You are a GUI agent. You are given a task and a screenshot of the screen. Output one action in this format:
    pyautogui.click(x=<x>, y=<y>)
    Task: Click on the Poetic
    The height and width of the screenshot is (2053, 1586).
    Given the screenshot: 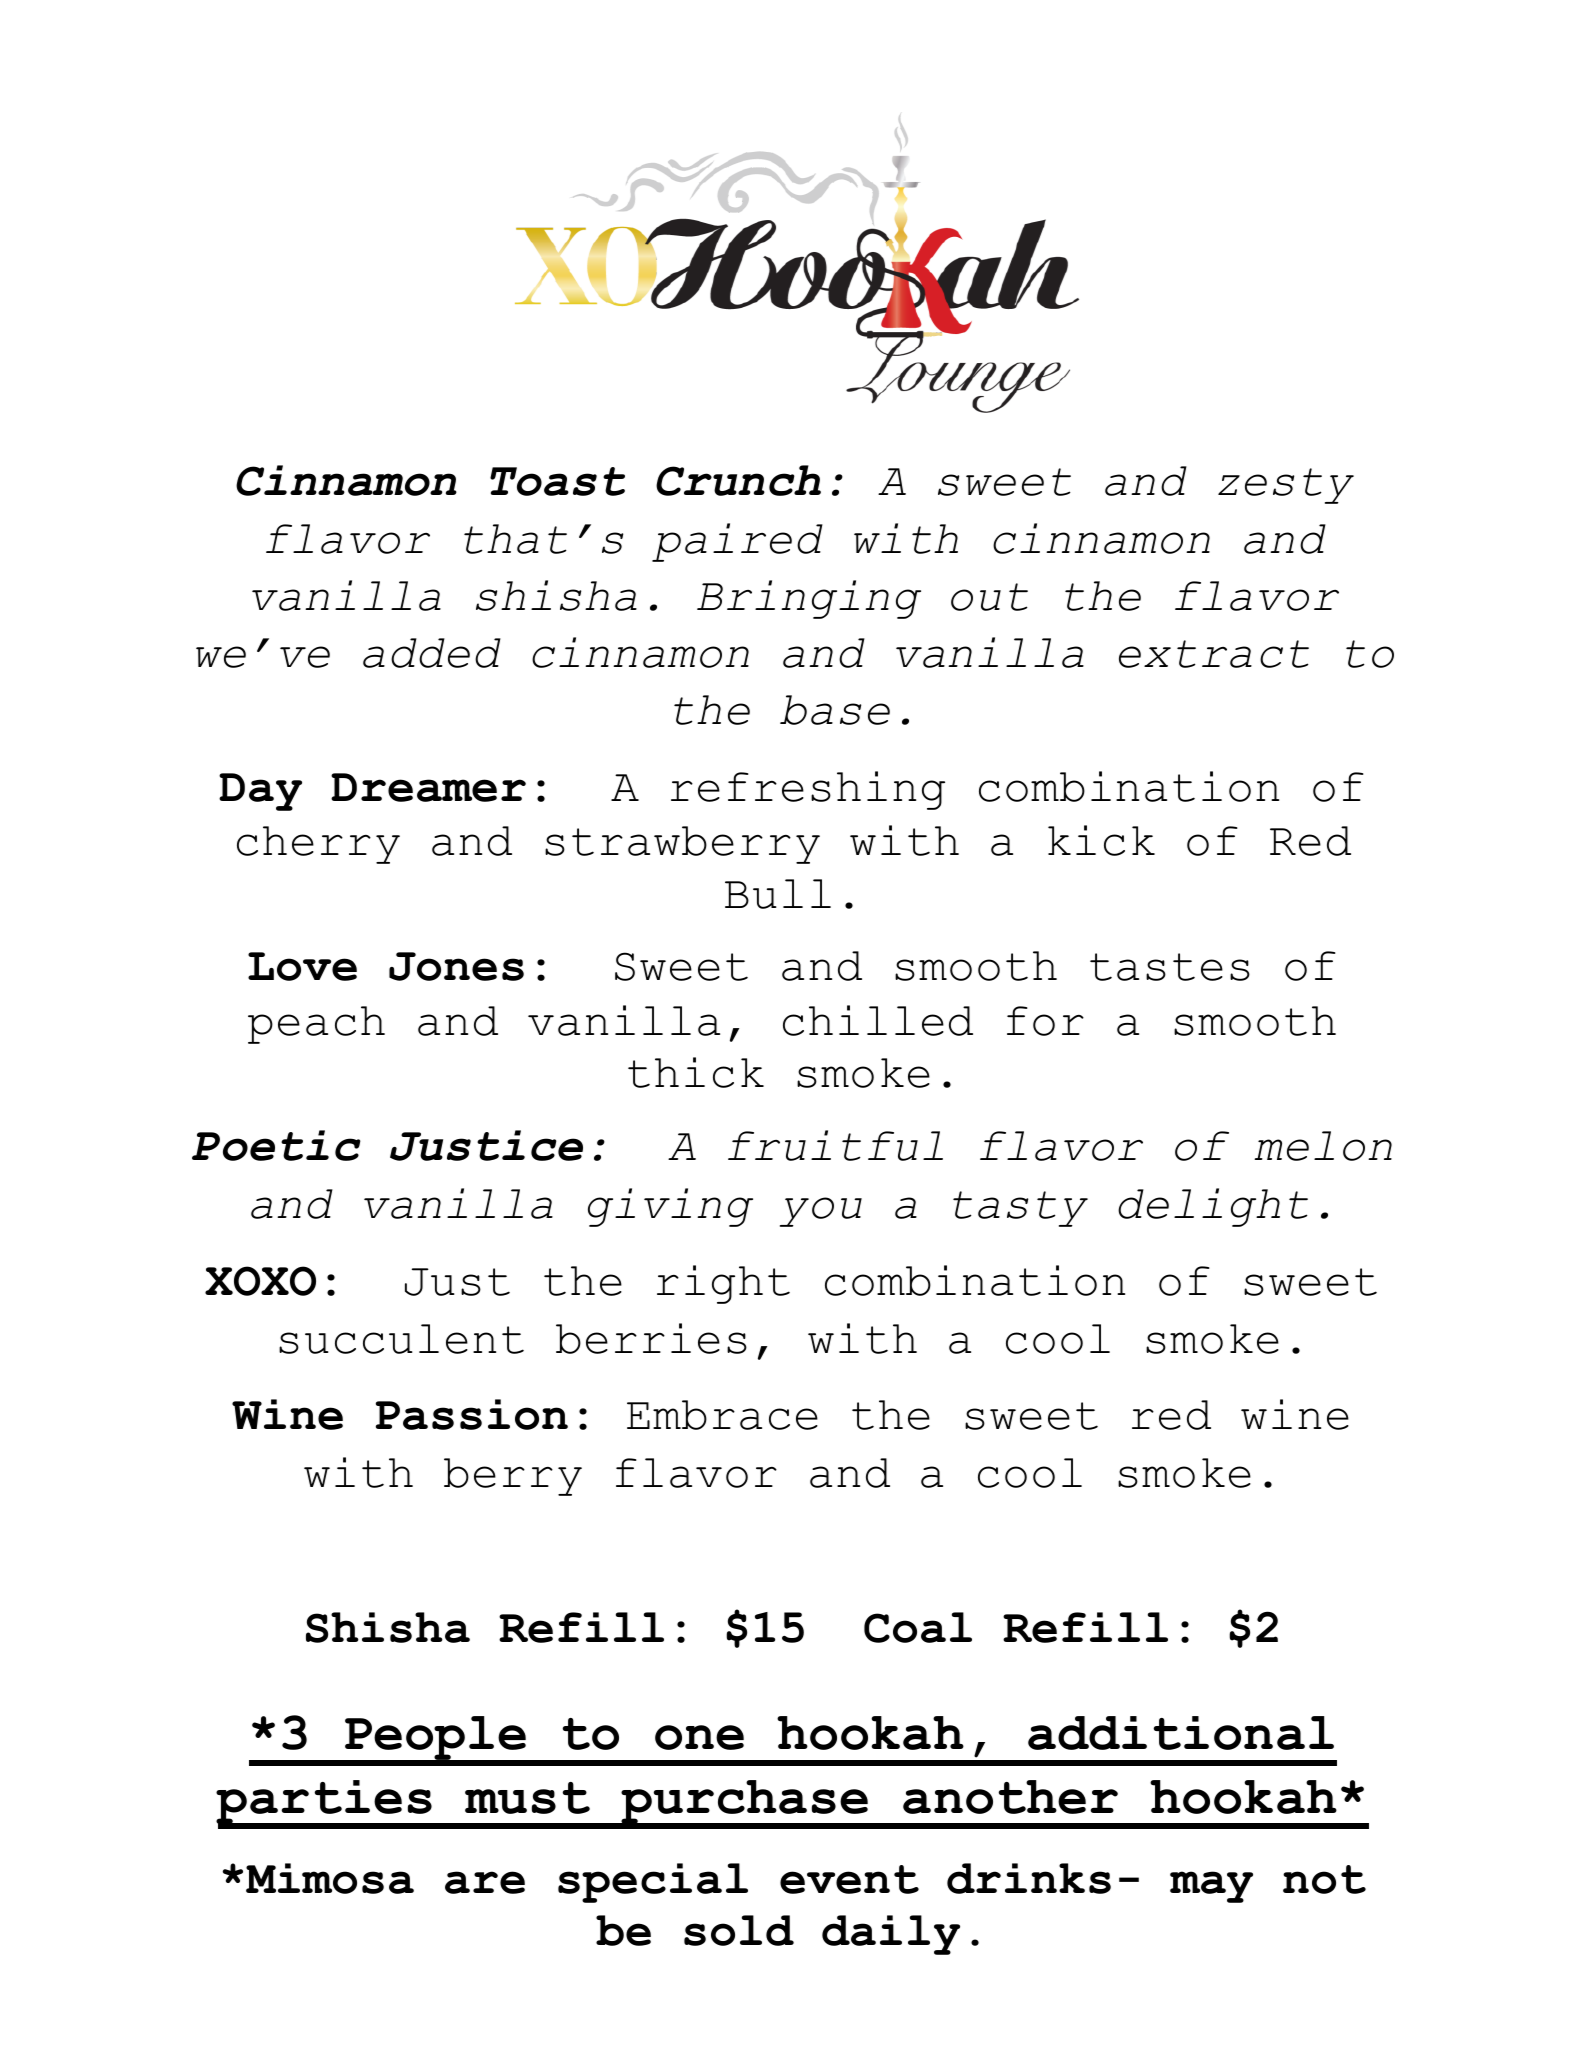 What is the action you would take?
    pyautogui.click(x=276, y=1145)
